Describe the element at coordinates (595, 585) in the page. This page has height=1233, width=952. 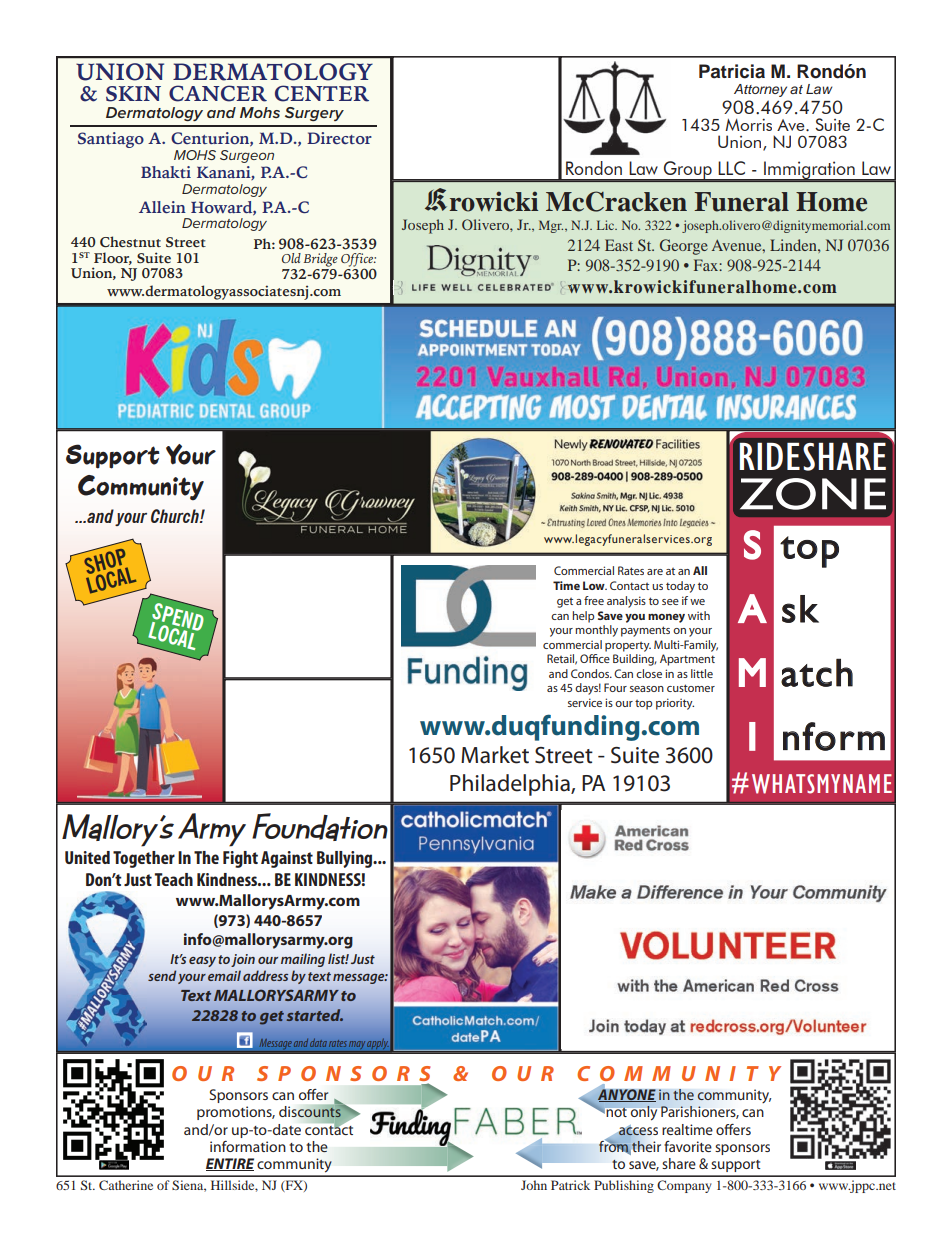
I see `Low` at that location.
